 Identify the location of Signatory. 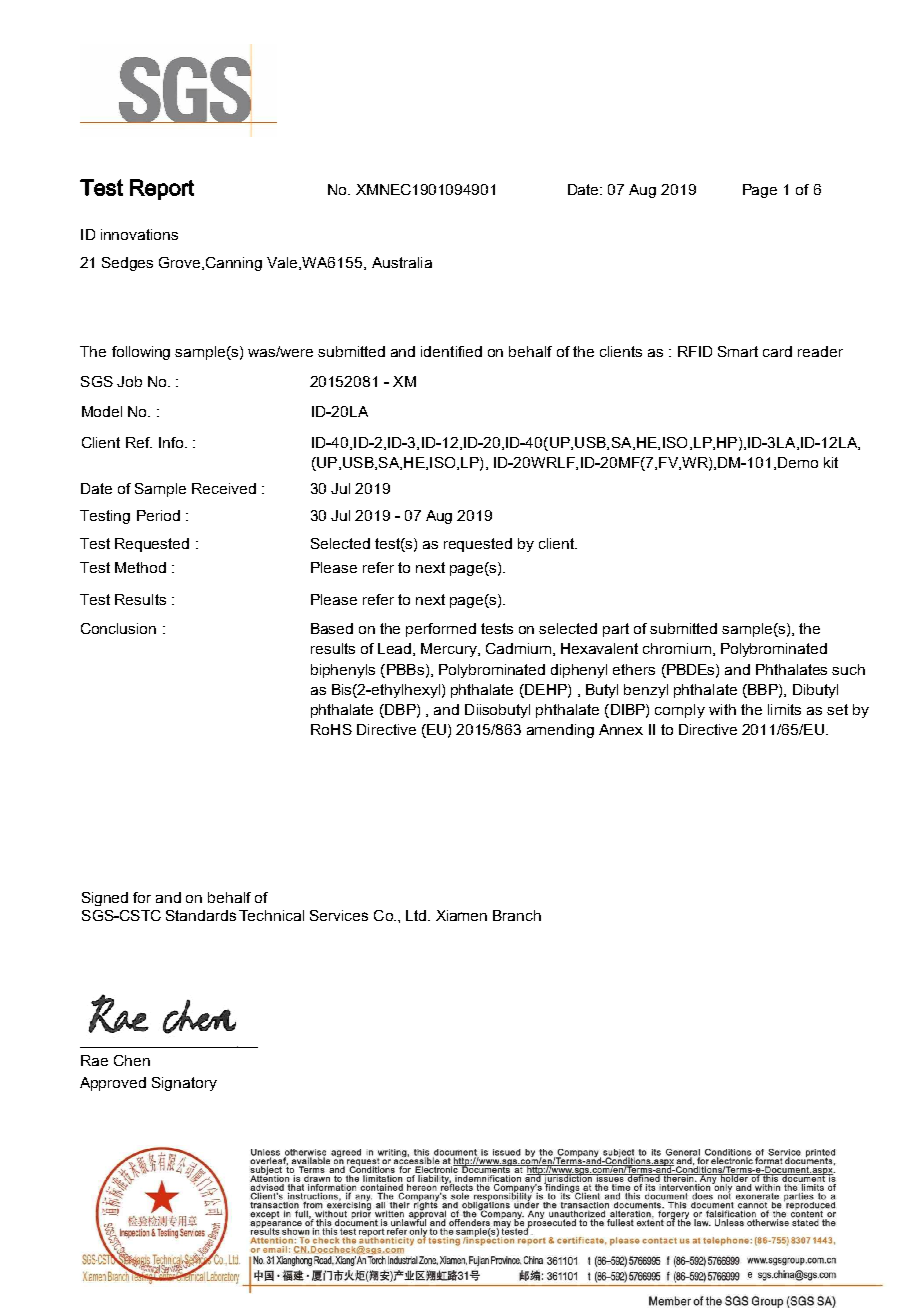
(184, 1084).
